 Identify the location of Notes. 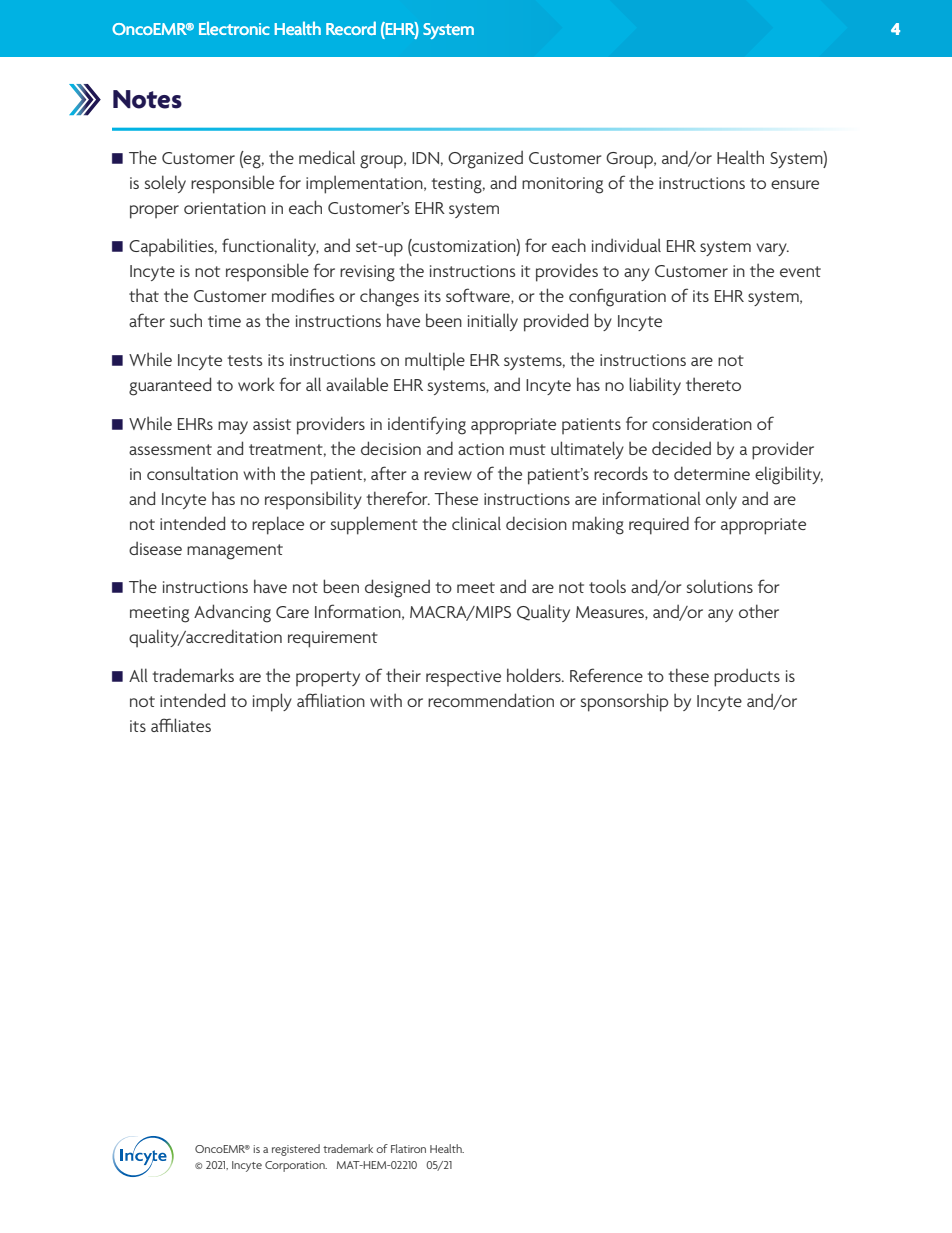
(147, 99).
